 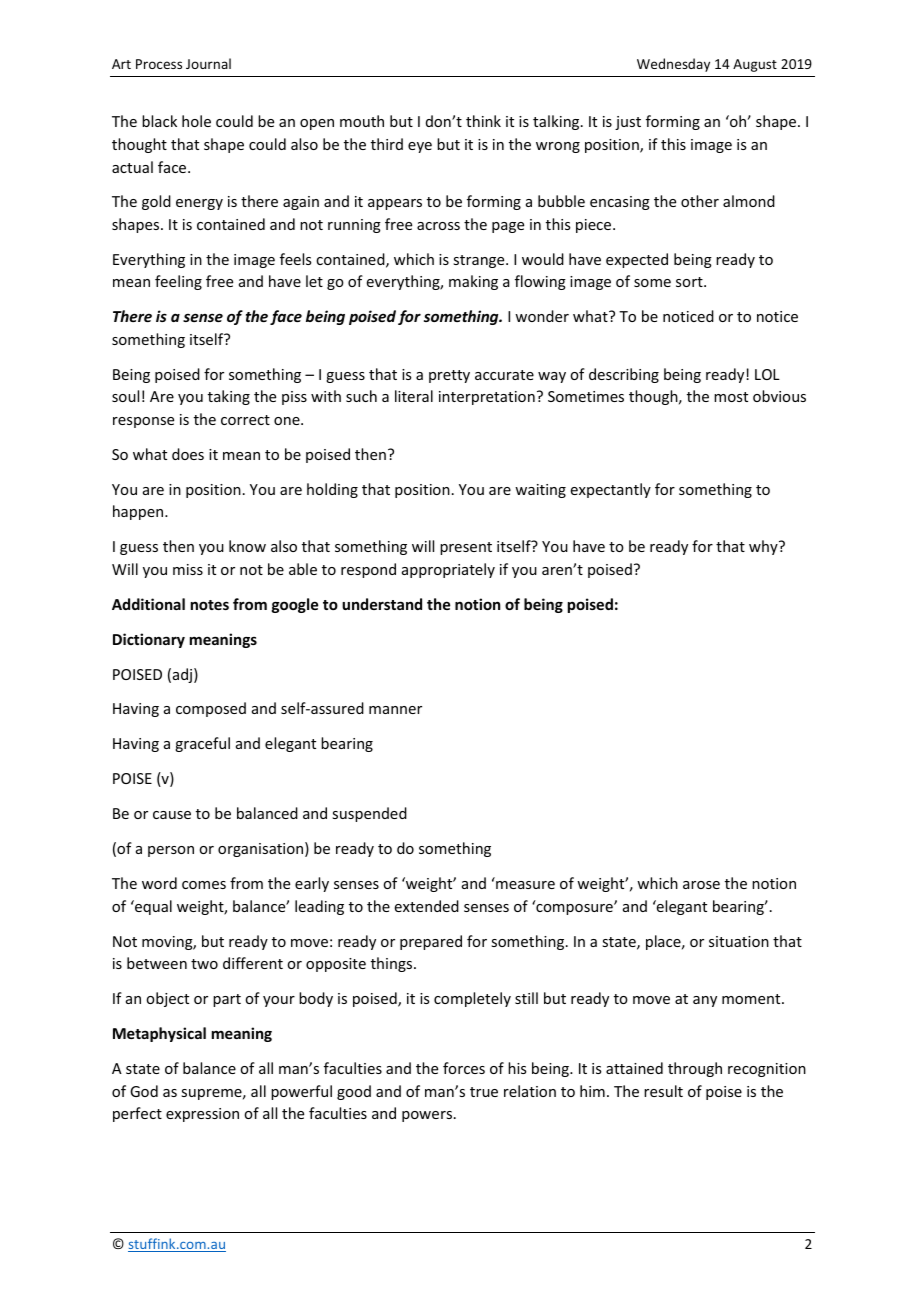 I want to click on notes, so click(x=210, y=605).
